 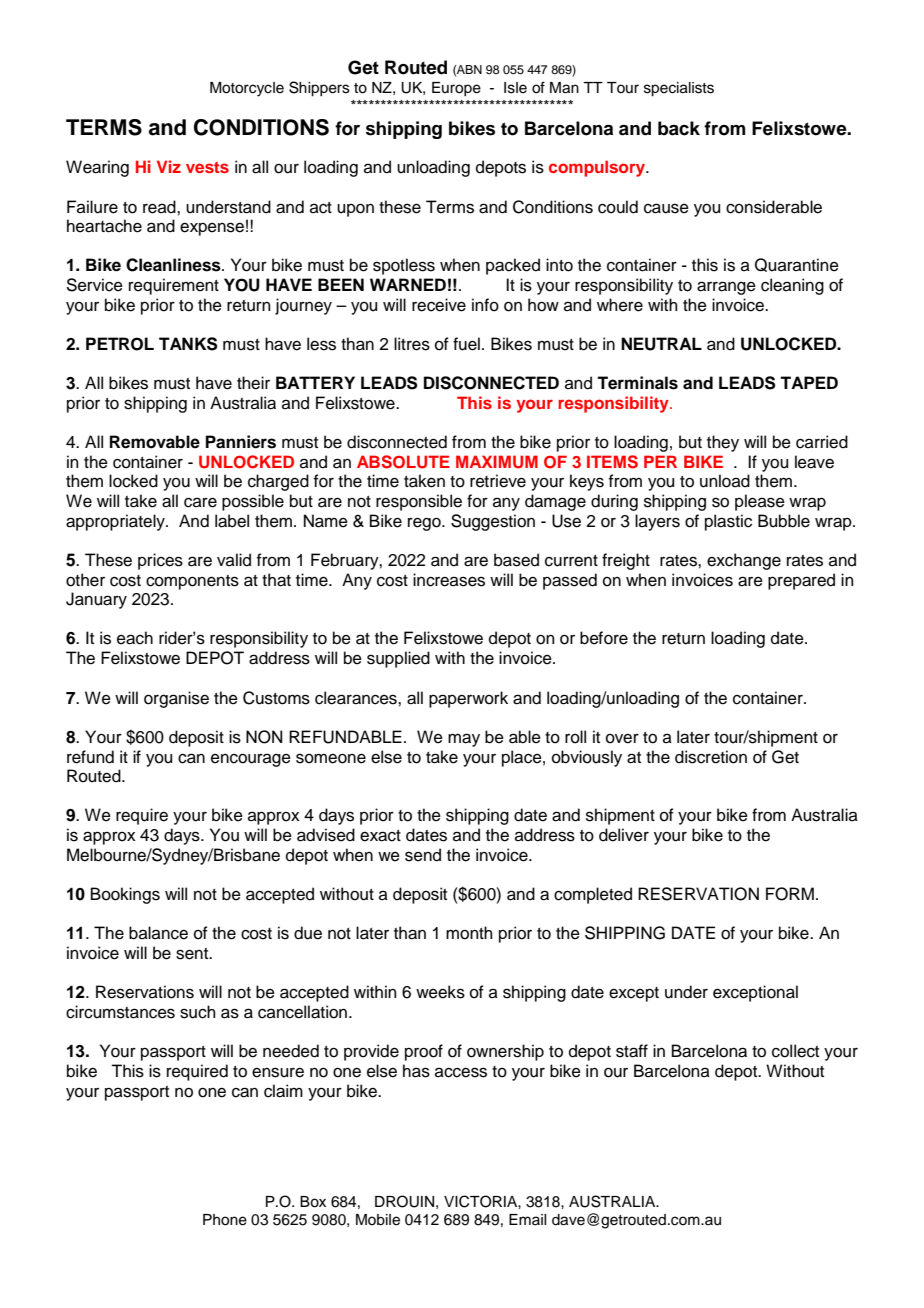 I want to click on Phone, so click(x=225, y=1220).
